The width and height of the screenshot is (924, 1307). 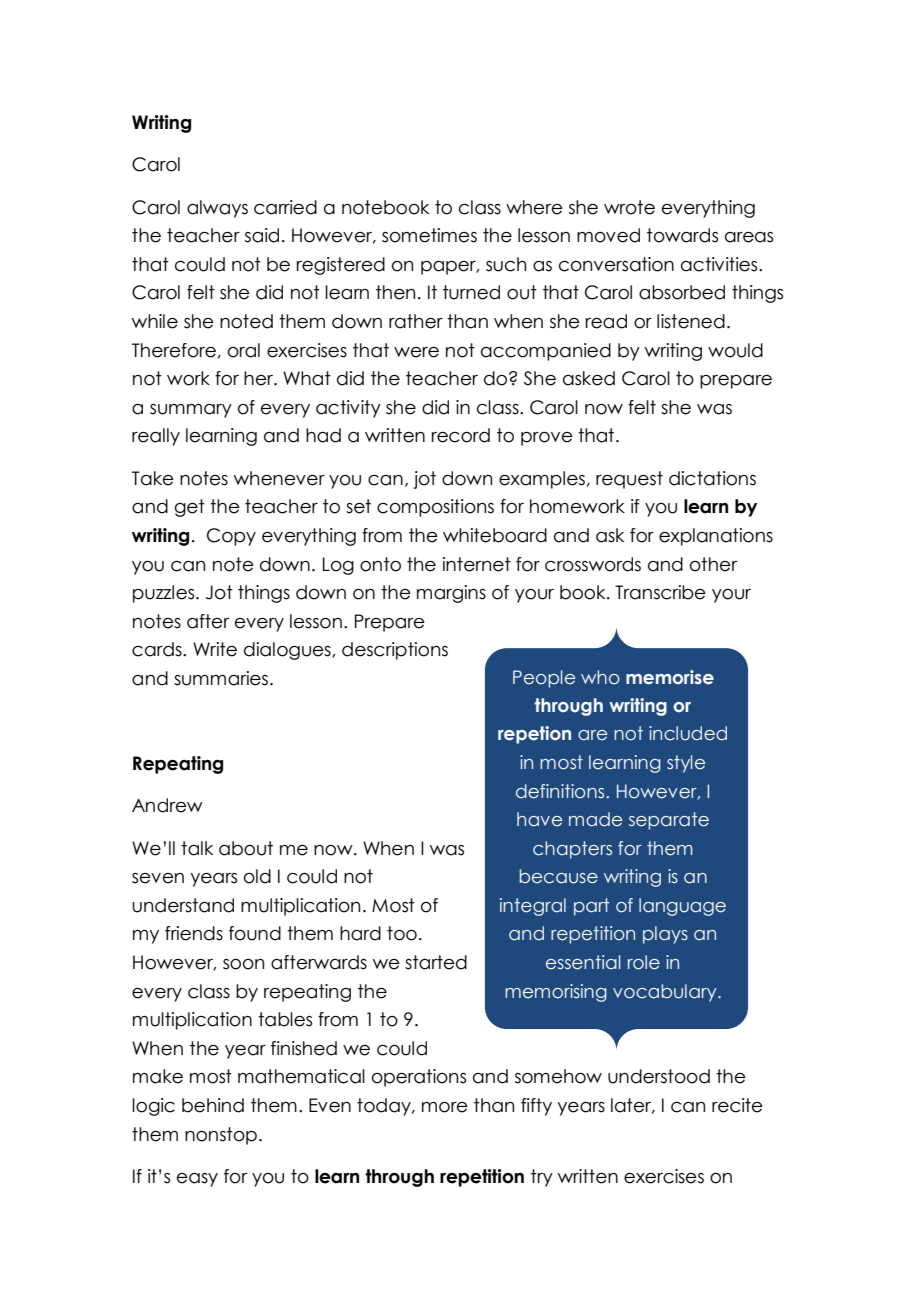 What do you see at coordinates (669, 821) in the screenshot?
I see `separate` at bounding box center [669, 821].
